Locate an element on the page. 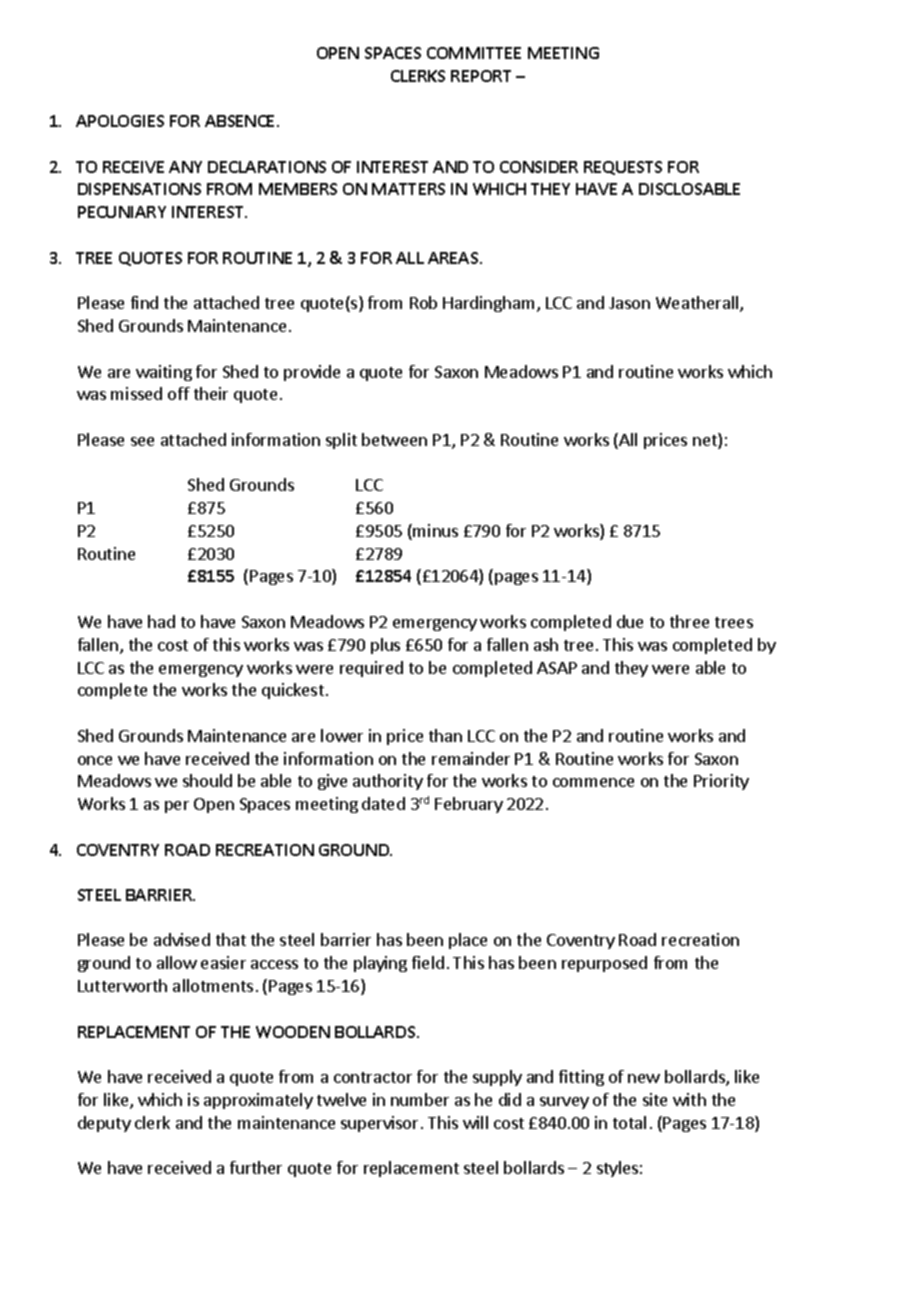 This page has width=924, height=1308. due is located at coordinates (630, 621).
